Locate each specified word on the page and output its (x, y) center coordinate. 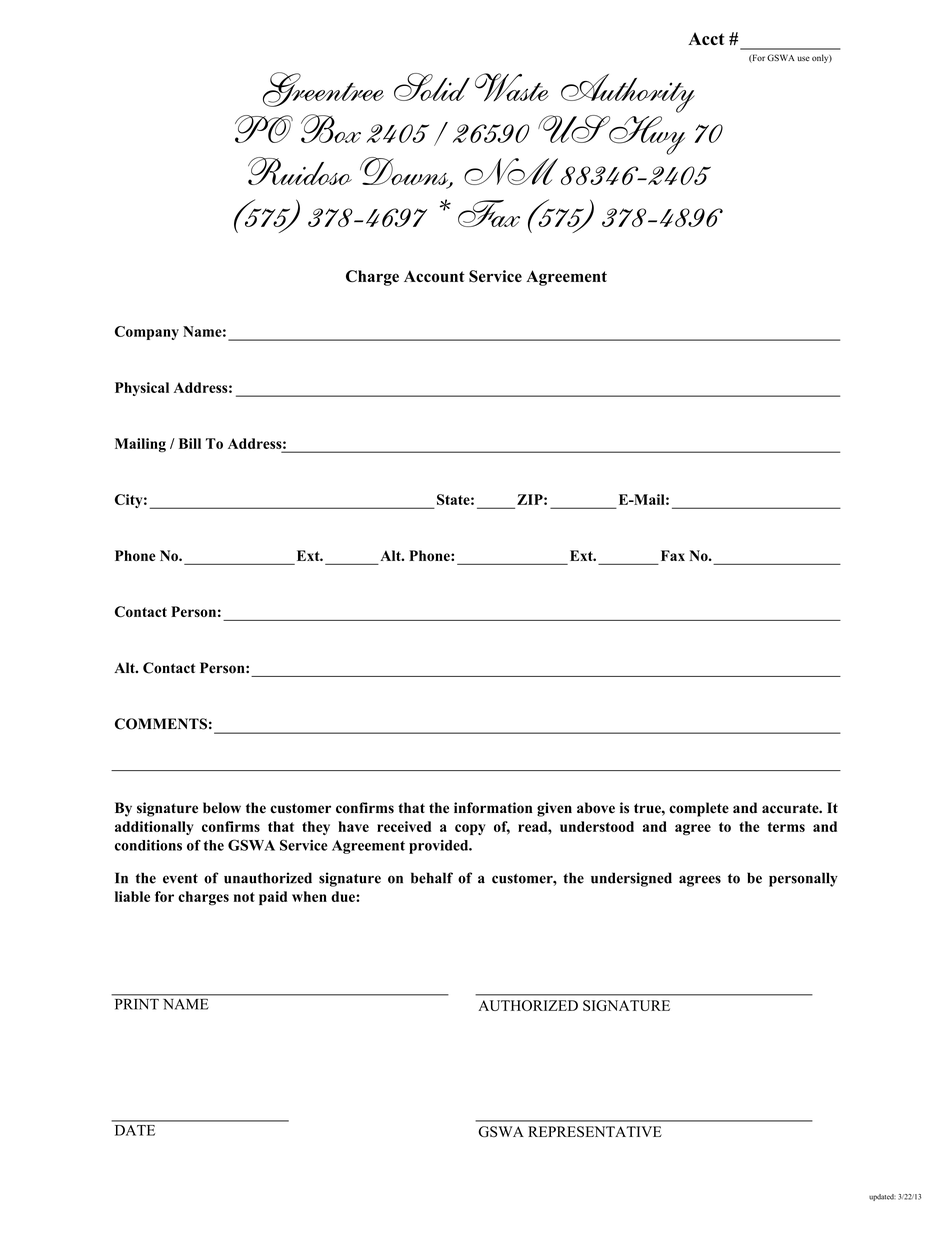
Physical (142, 389)
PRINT (137, 1004)
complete (699, 809)
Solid (432, 87)
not (244, 897)
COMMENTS (161, 724)
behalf (432, 878)
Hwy (646, 135)
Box (331, 128)
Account (434, 276)
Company (147, 333)
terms (786, 827)
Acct (706, 38)
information (493, 808)
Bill (190, 443)
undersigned (631, 879)
